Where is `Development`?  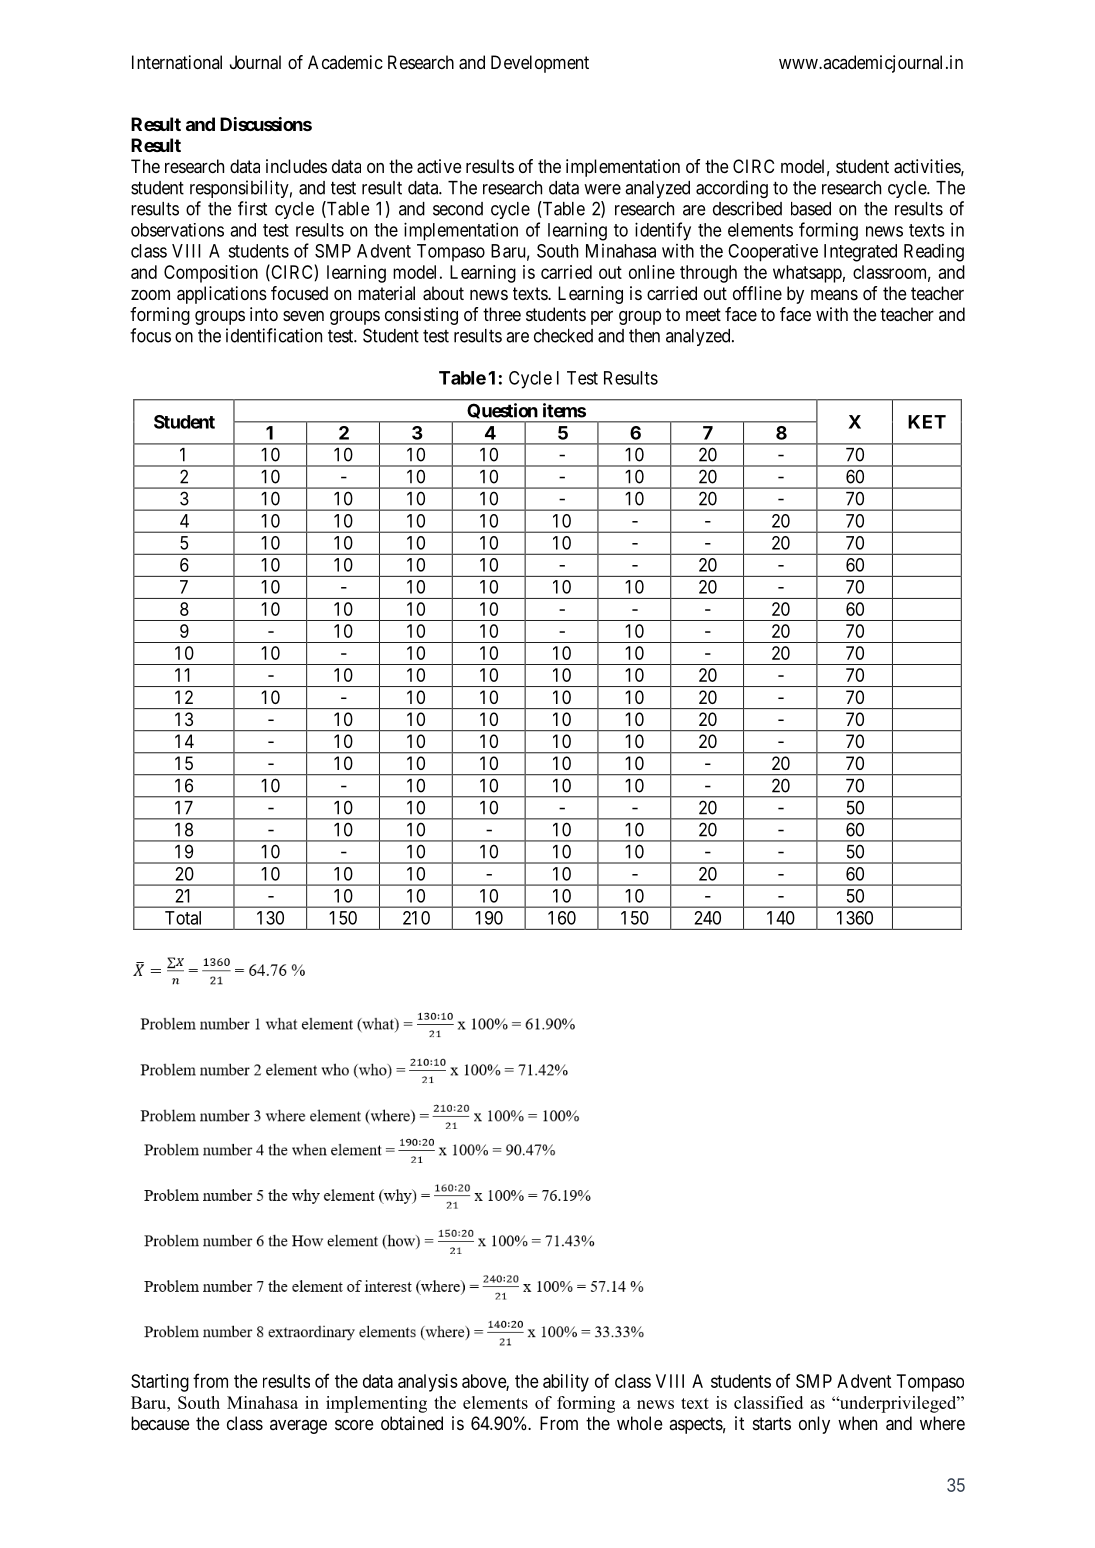 Development is located at coordinates (540, 64).
